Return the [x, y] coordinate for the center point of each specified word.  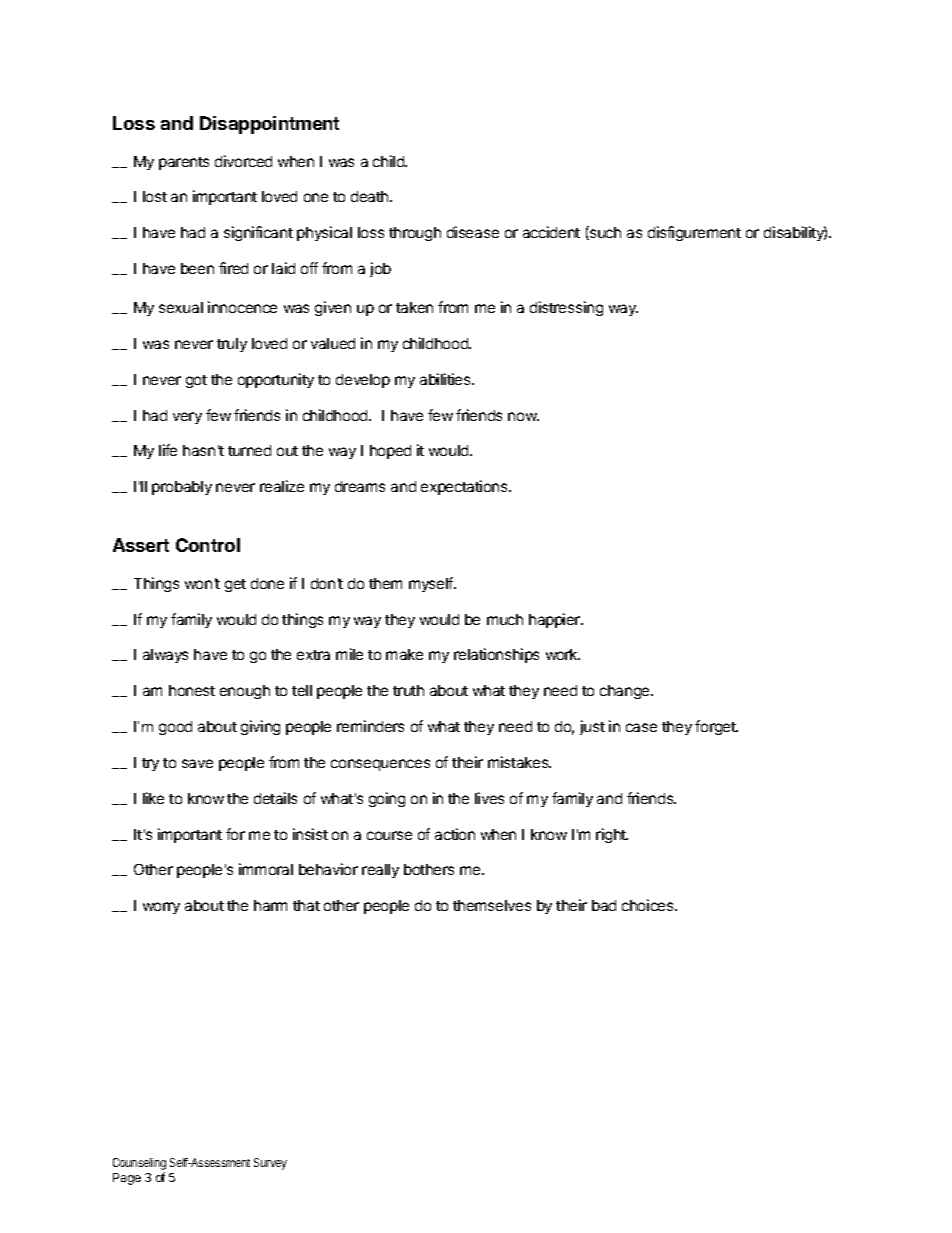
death [371, 196]
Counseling [139, 1165]
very [187, 418]
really [380, 871]
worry [161, 908]
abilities [446, 379]
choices [649, 905]
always [165, 656]
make [404, 654]
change [626, 692]
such [604, 233]
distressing [566, 308]
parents [184, 163]
